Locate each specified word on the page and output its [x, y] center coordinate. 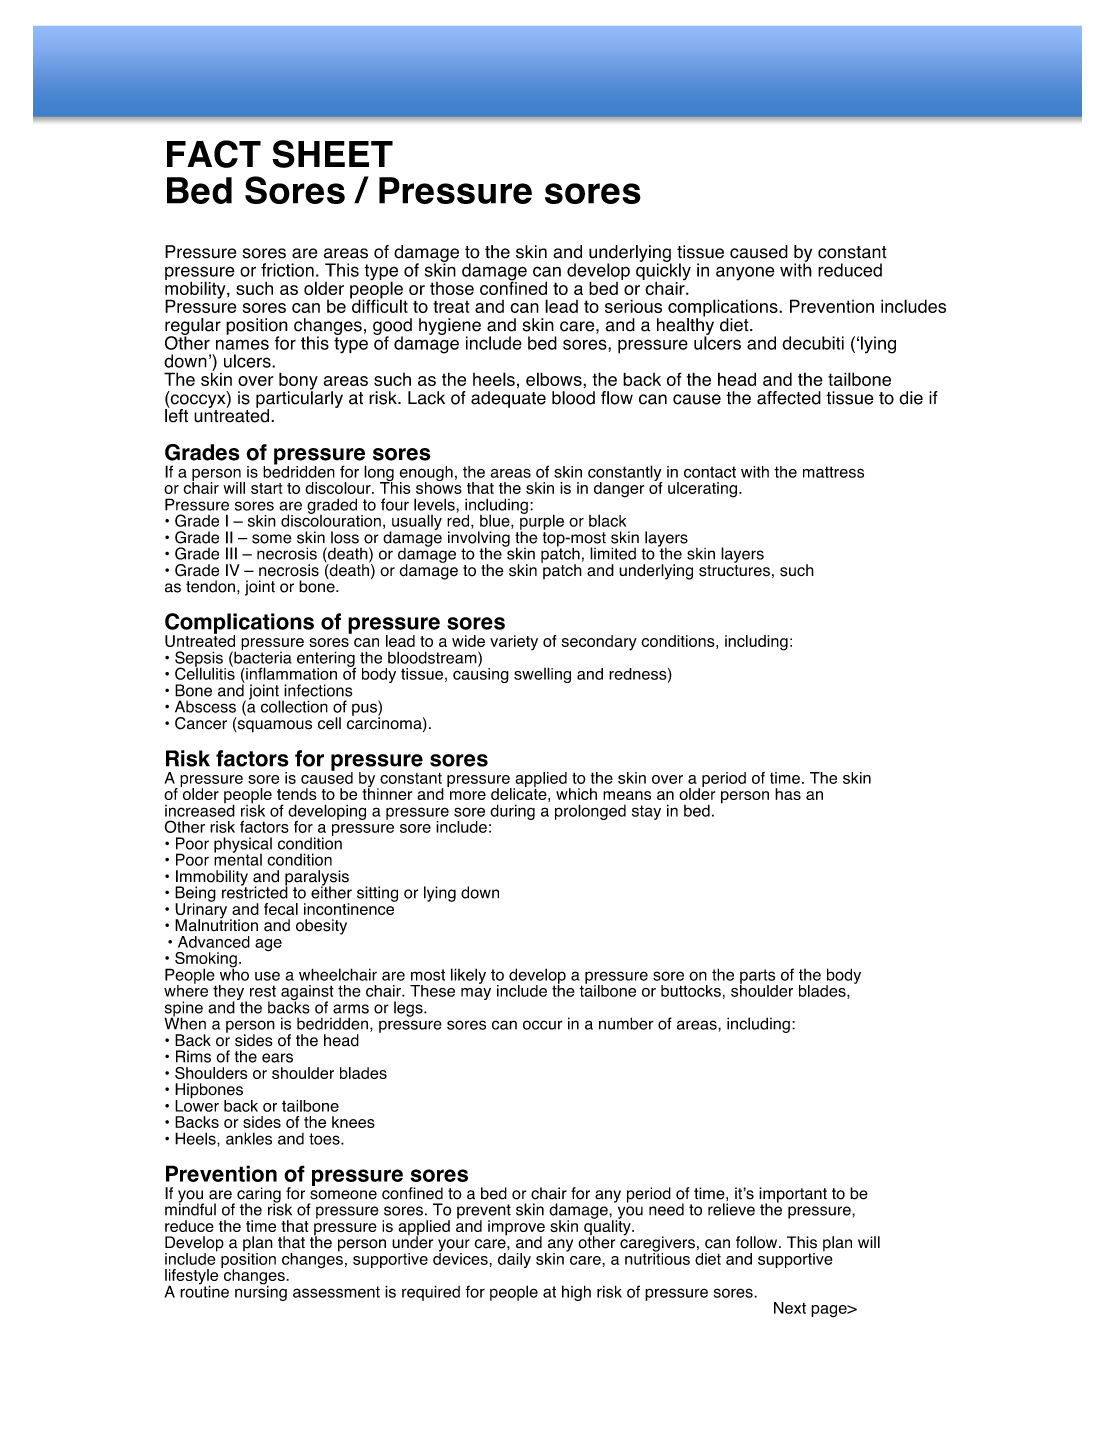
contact [710, 472]
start [266, 488]
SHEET [332, 154]
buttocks [691, 991]
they [229, 993]
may [476, 994]
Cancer [201, 723]
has [788, 794]
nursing [261, 1292]
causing [481, 674]
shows [439, 487]
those [452, 288]
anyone [745, 273]
